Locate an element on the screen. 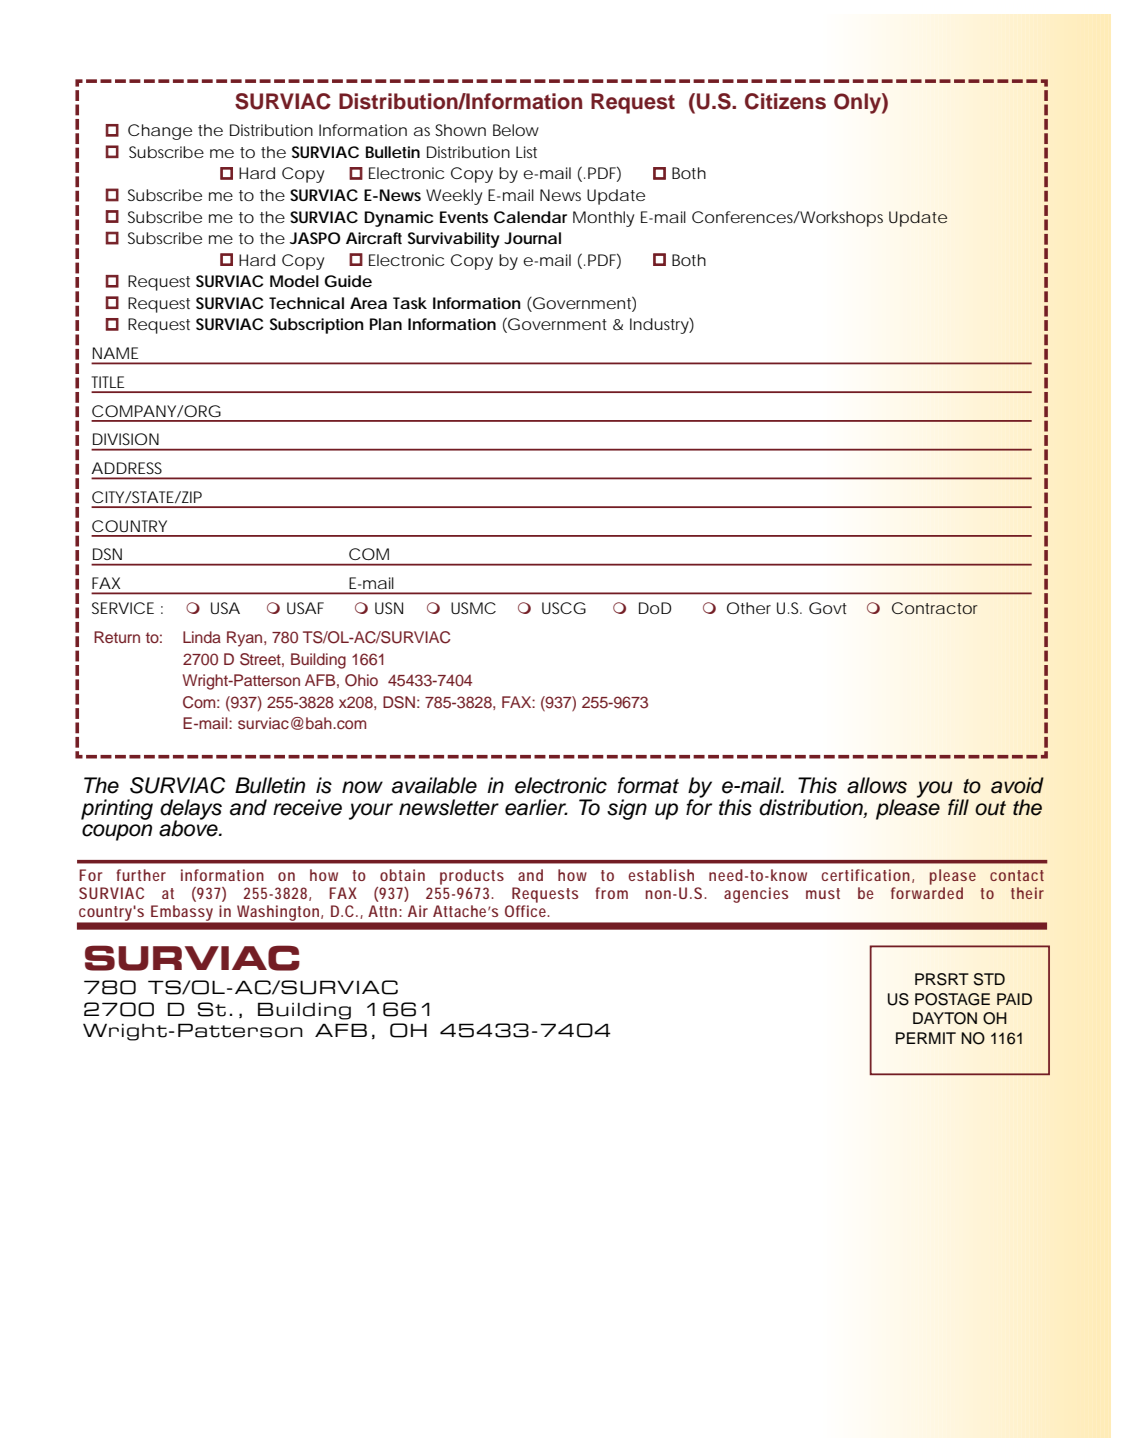  List is located at coordinates (526, 152).
